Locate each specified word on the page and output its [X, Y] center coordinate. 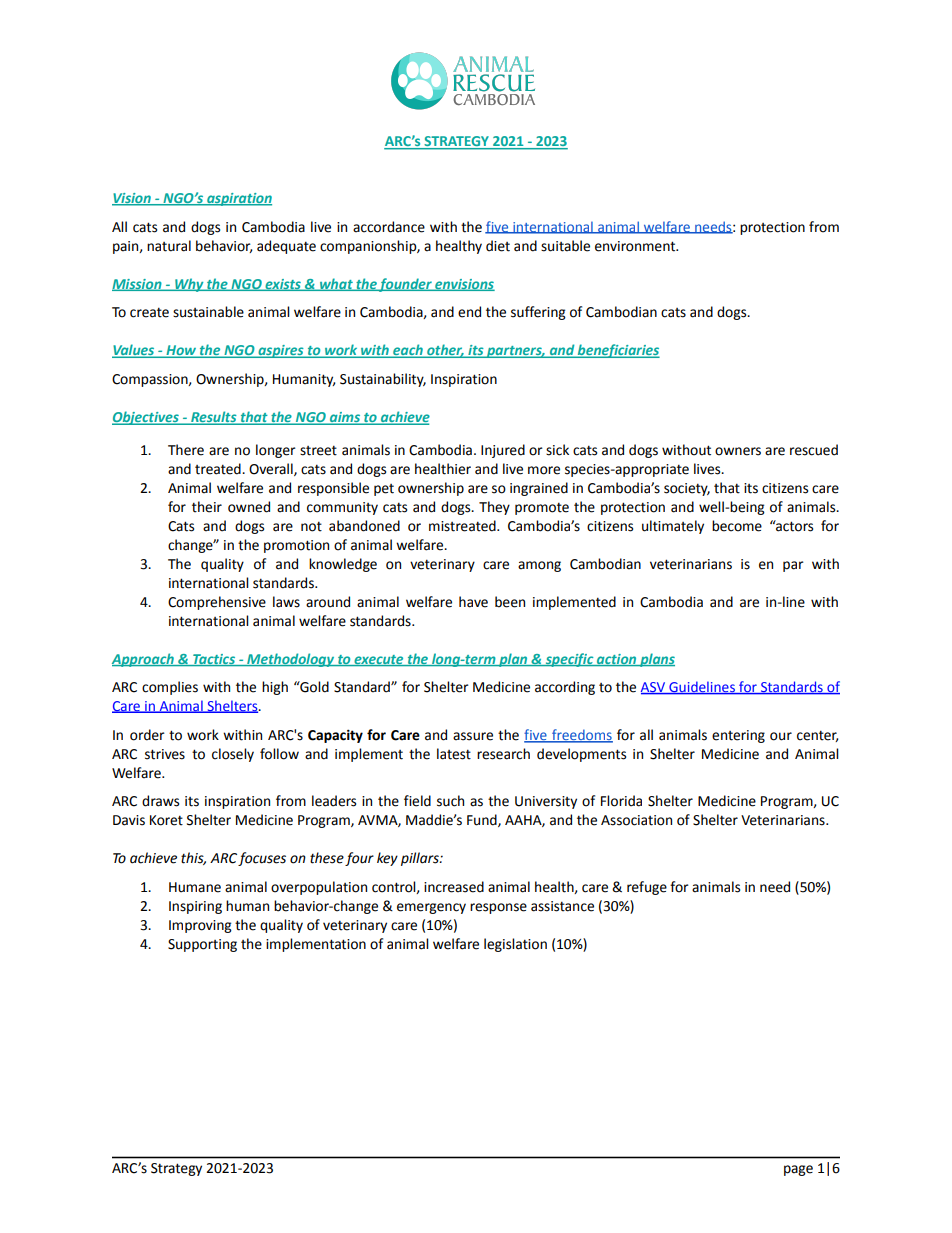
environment [636, 246]
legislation [515, 945]
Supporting [202, 945]
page [798, 1170]
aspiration [238, 199]
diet [498, 246]
